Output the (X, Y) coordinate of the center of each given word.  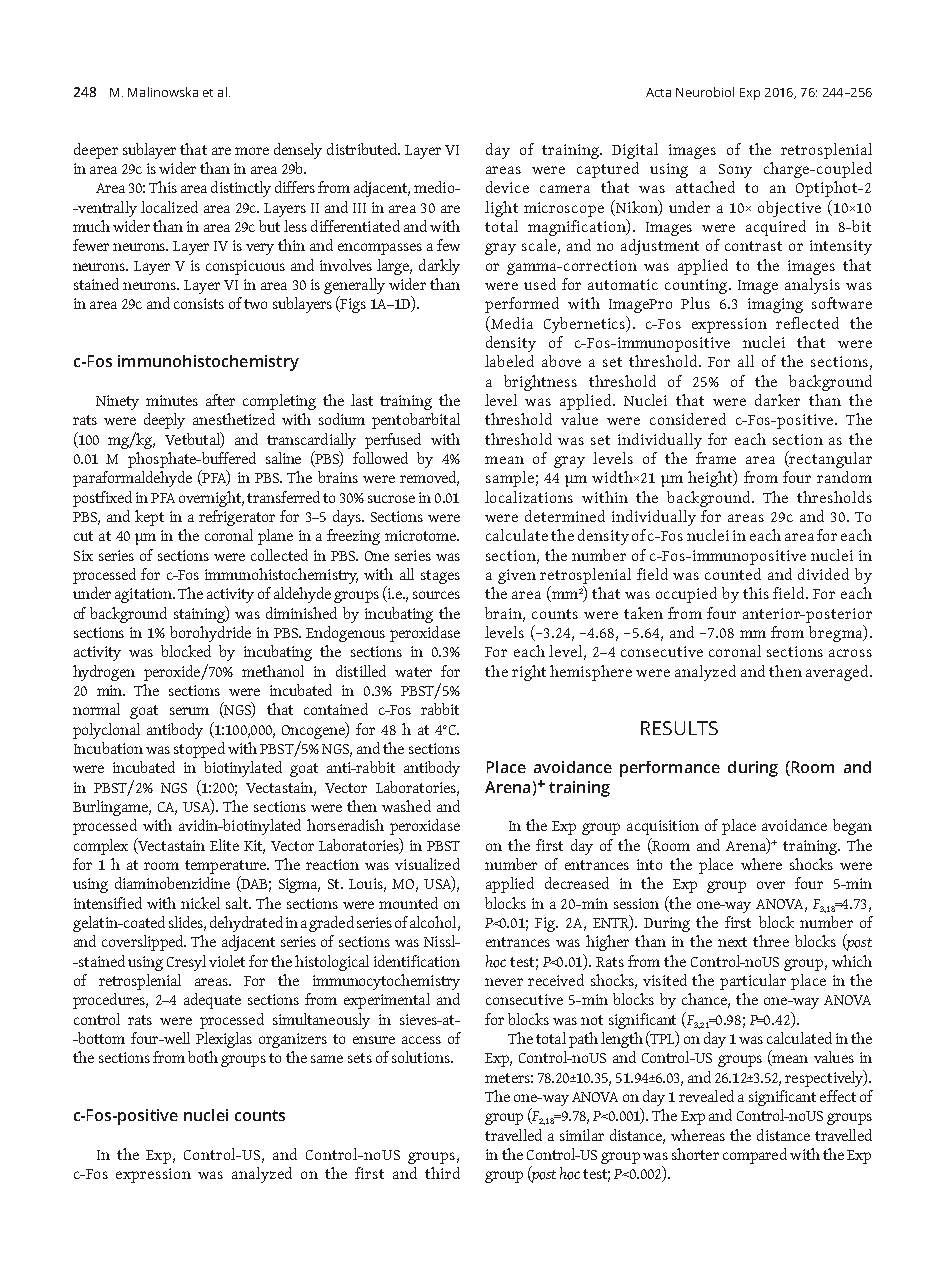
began (852, 827)
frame (716, 458)
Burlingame (111, 808)
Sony (735, 171)
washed (406, 806)
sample (510, 479)
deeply (164, 421)
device (507, 187)
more (252, 151)
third (442, 1173)
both (203, 1057)
